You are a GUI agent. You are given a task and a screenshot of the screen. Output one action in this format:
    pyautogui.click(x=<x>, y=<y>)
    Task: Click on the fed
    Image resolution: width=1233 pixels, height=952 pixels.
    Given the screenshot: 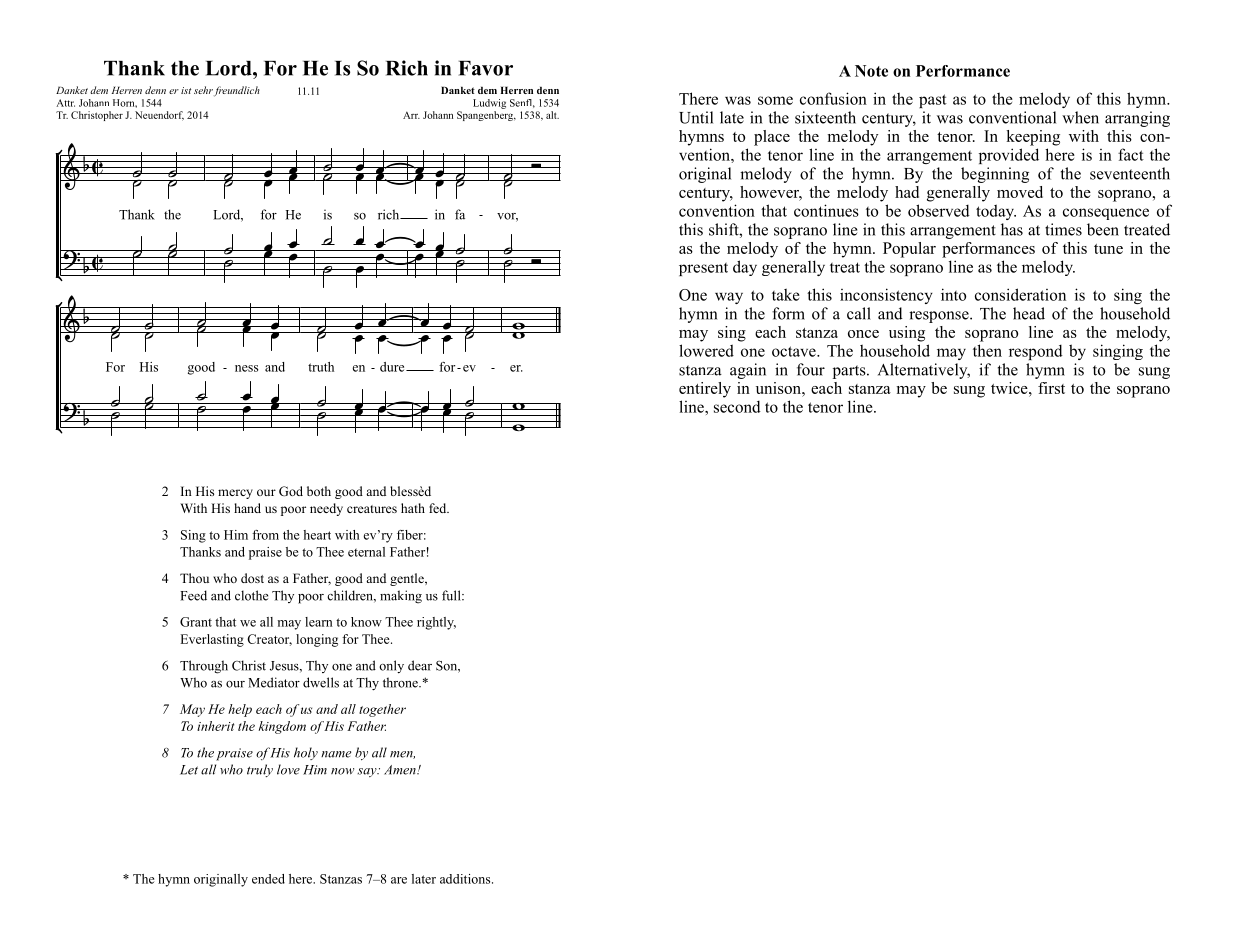 What is the action you would take?
    pyautogui.click(x=439, y=508)
